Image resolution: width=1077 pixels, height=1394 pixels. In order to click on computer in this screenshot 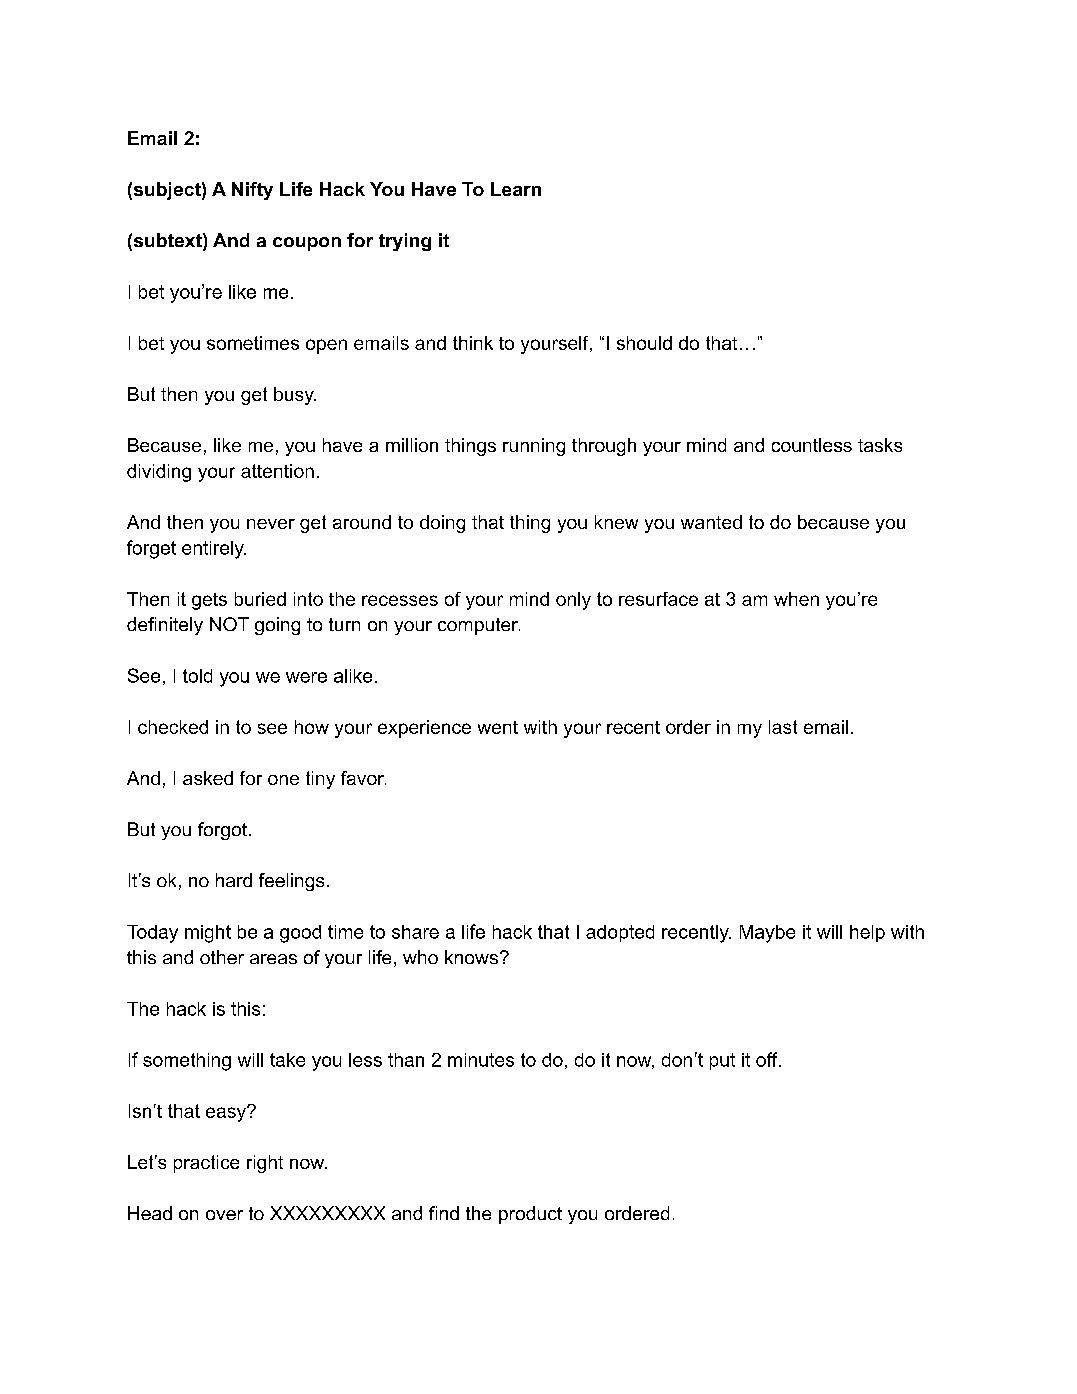, I will do `click(479, 626)`.
